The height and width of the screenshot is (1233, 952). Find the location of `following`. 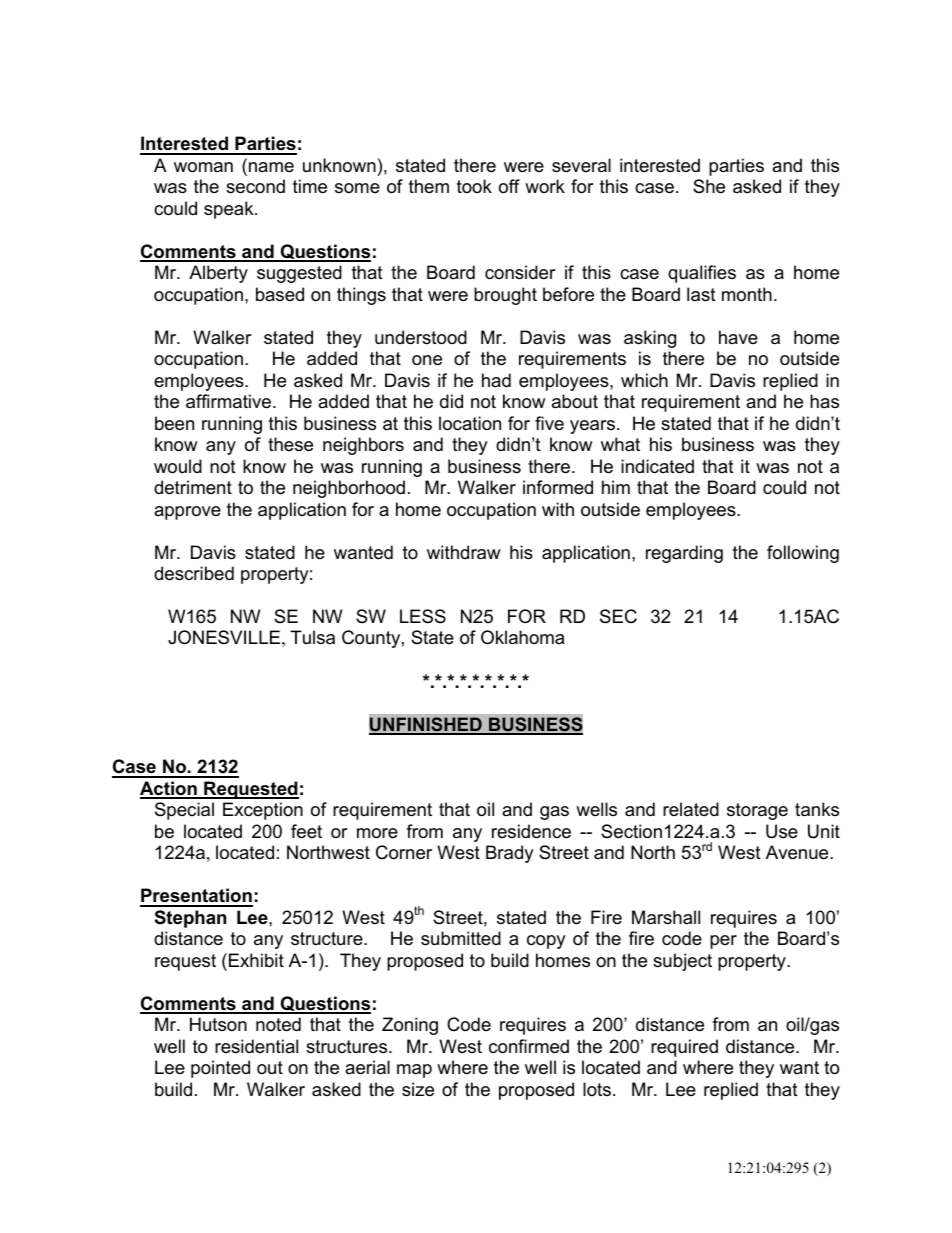

following is located at coordinates (803, 554).
